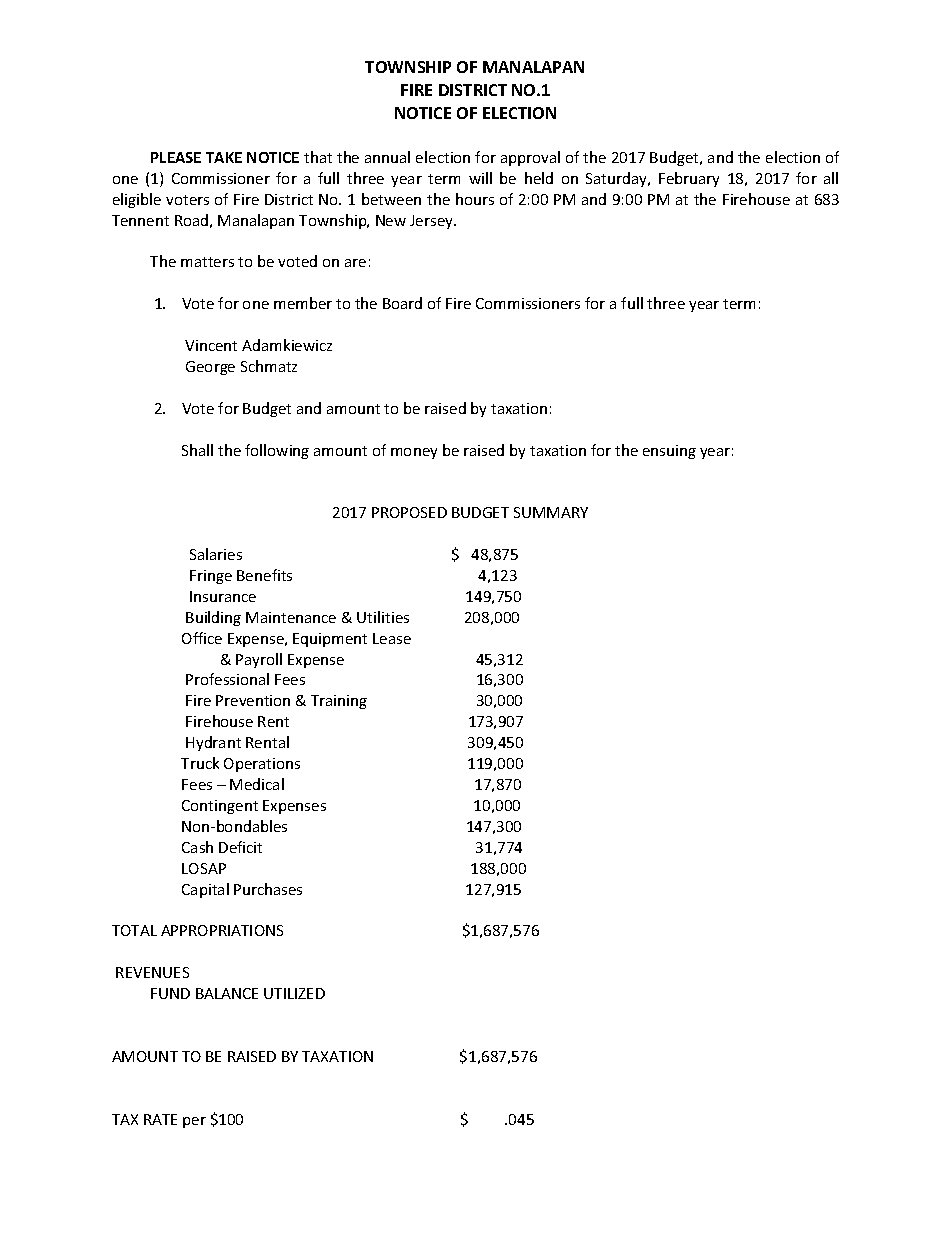 The image size is (952, 1233). What do you see at coordinates (618, 179) in the screenshot?
I see `Saturday` at bounding box center [618, 179].
